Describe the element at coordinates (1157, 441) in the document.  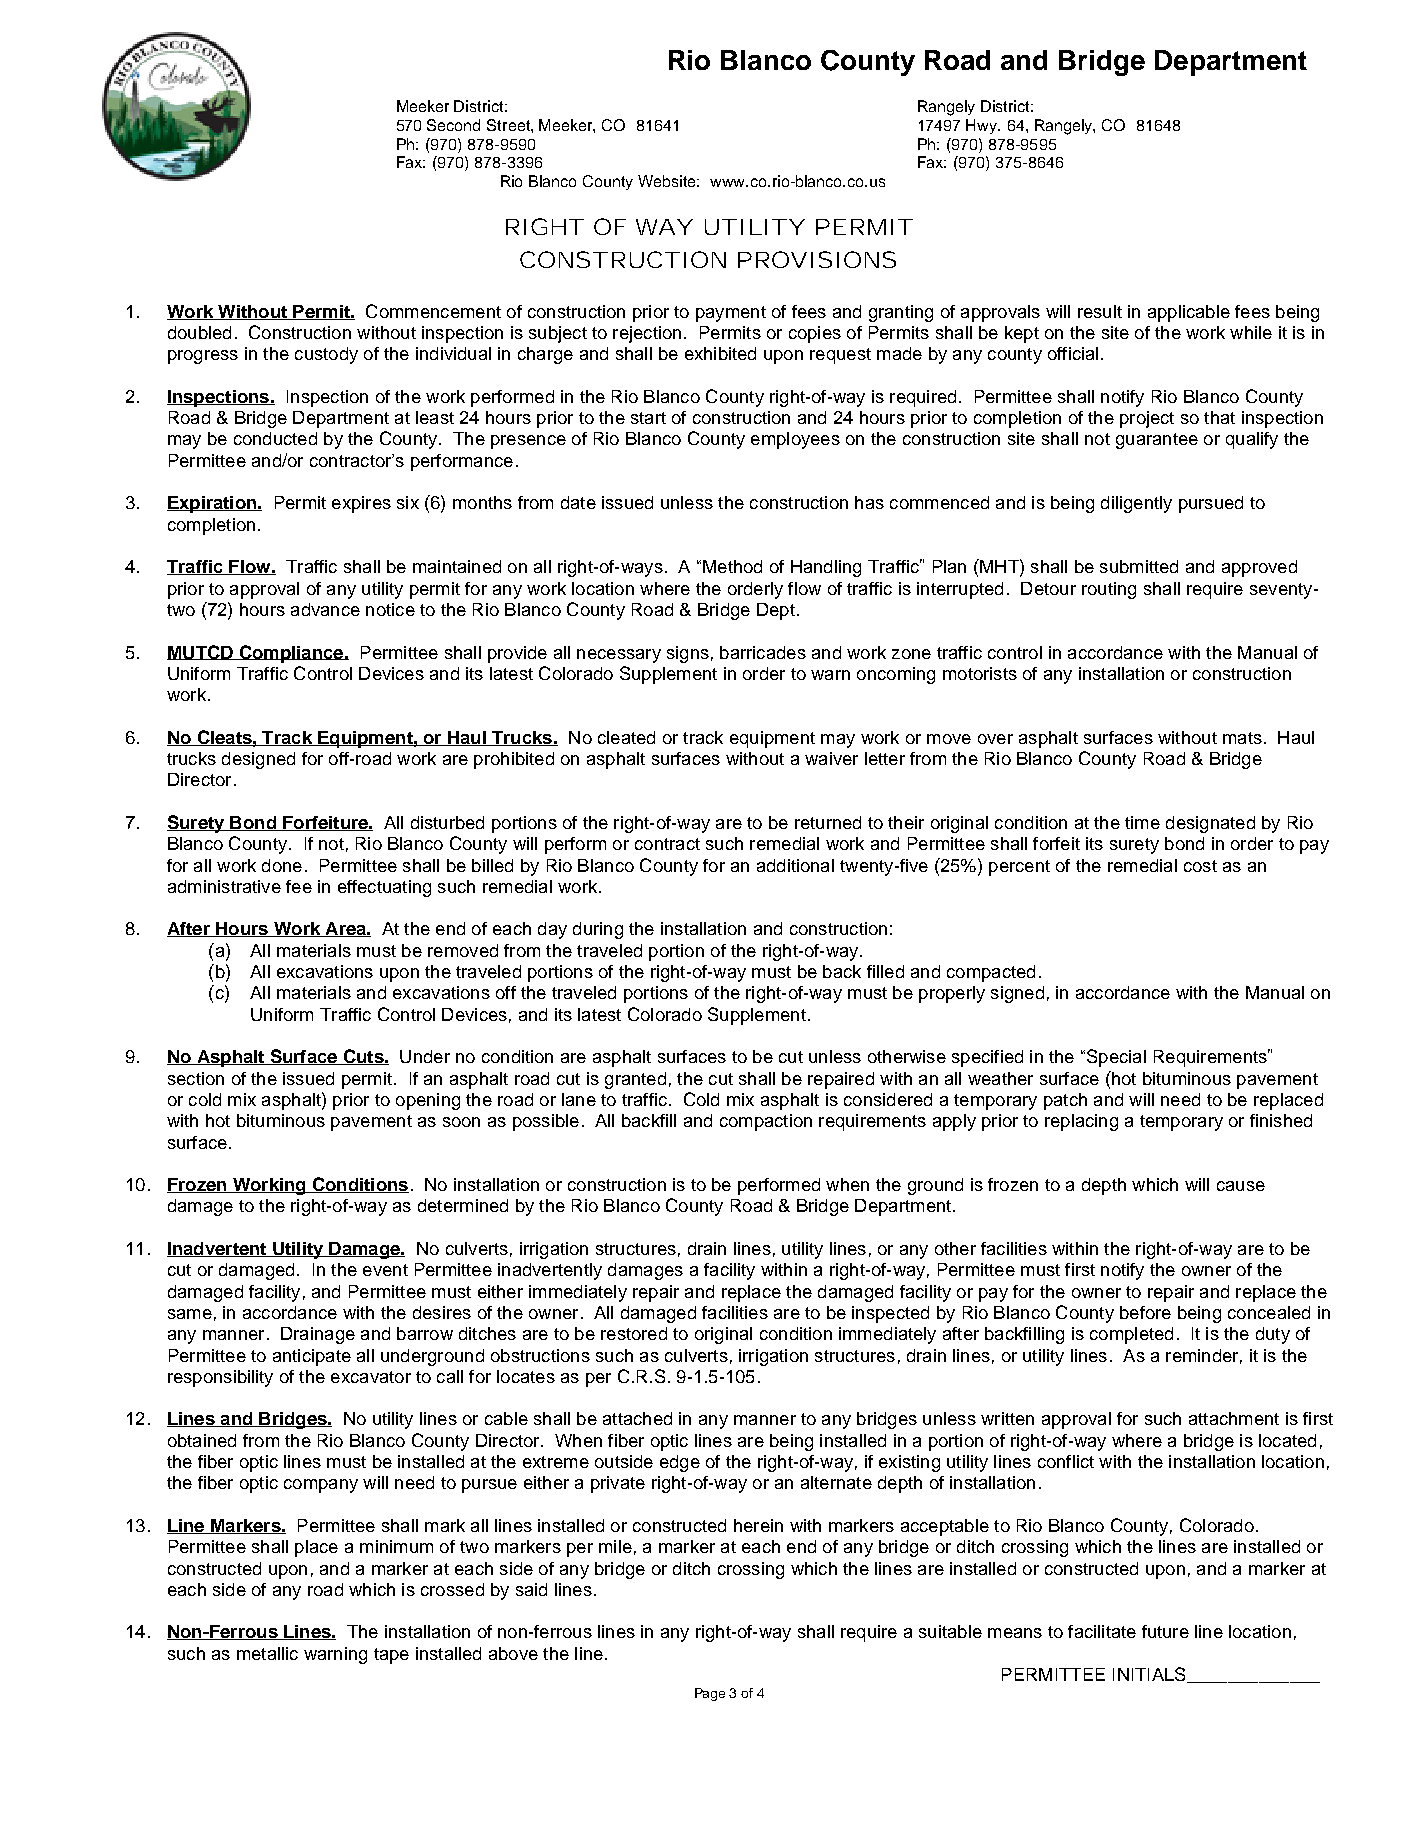
I see `guarantee` at that location.
